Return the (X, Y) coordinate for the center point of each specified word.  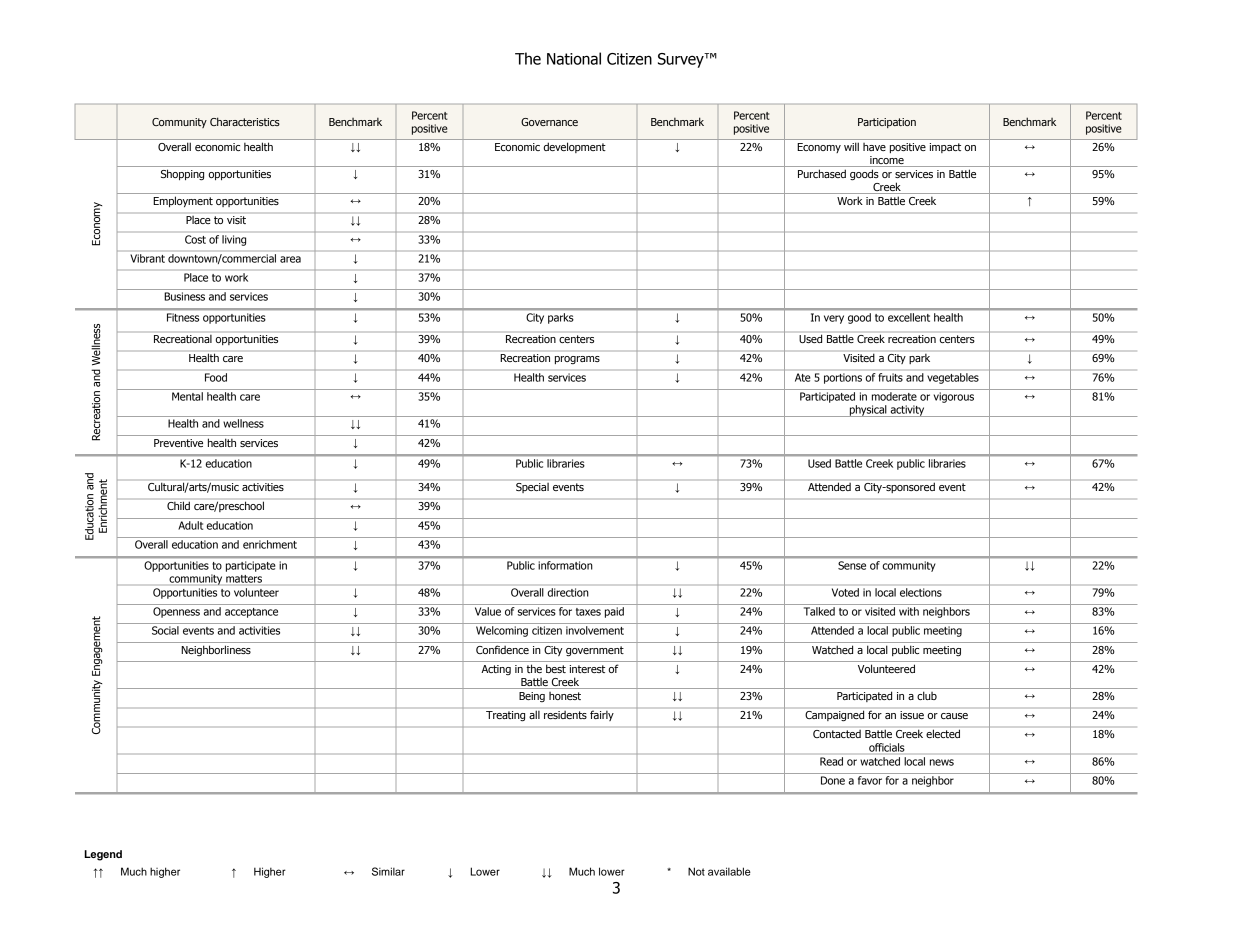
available (729, 871)
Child (178, 506)
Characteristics (245, 121)
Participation (887, 123)
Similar (388, 871)
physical (868, 411)
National (574, 58)
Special (532, 488)
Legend (103, 855)
